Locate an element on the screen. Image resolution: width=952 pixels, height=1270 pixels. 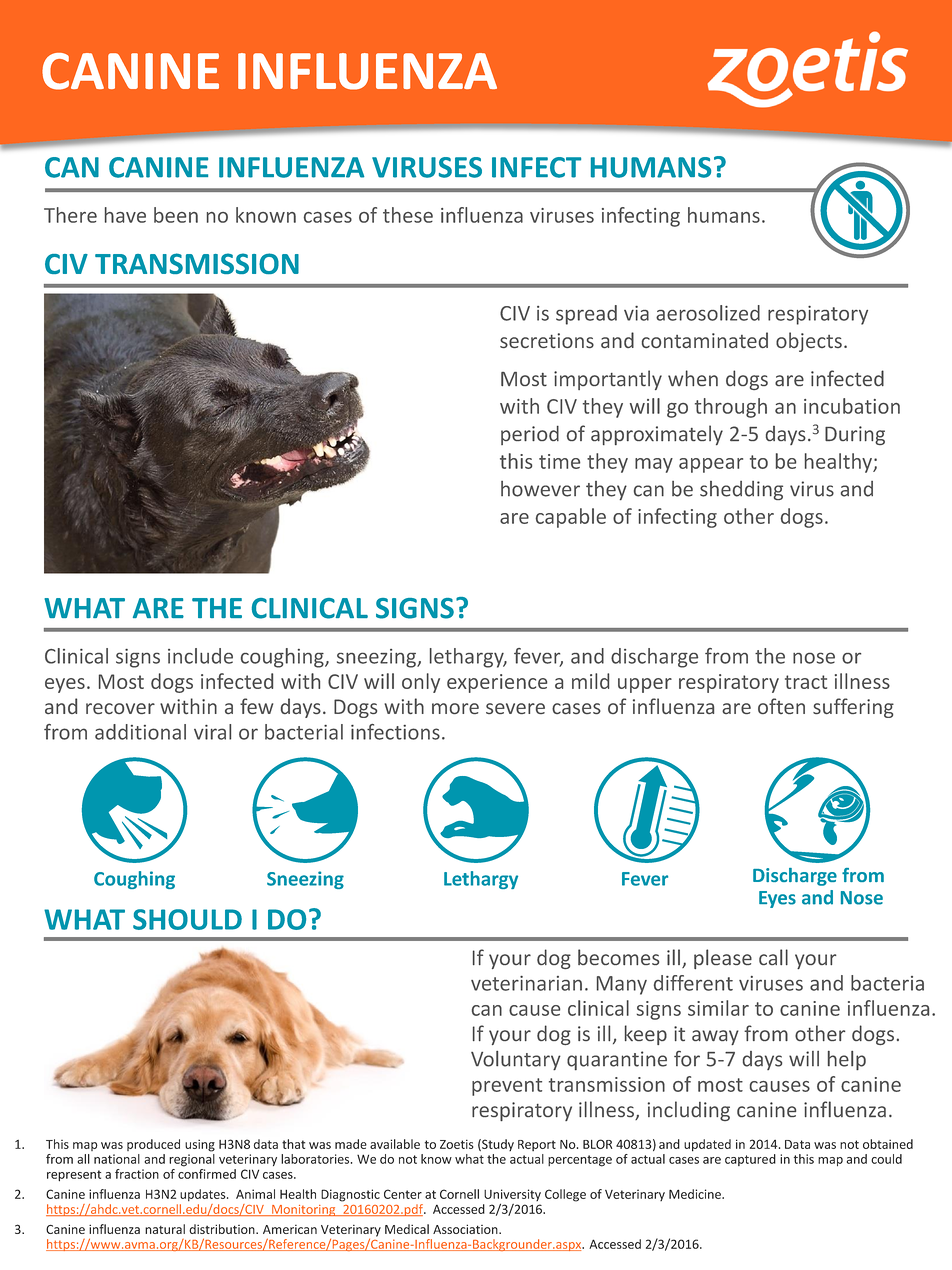
these is located at coordinates (408, 215).
